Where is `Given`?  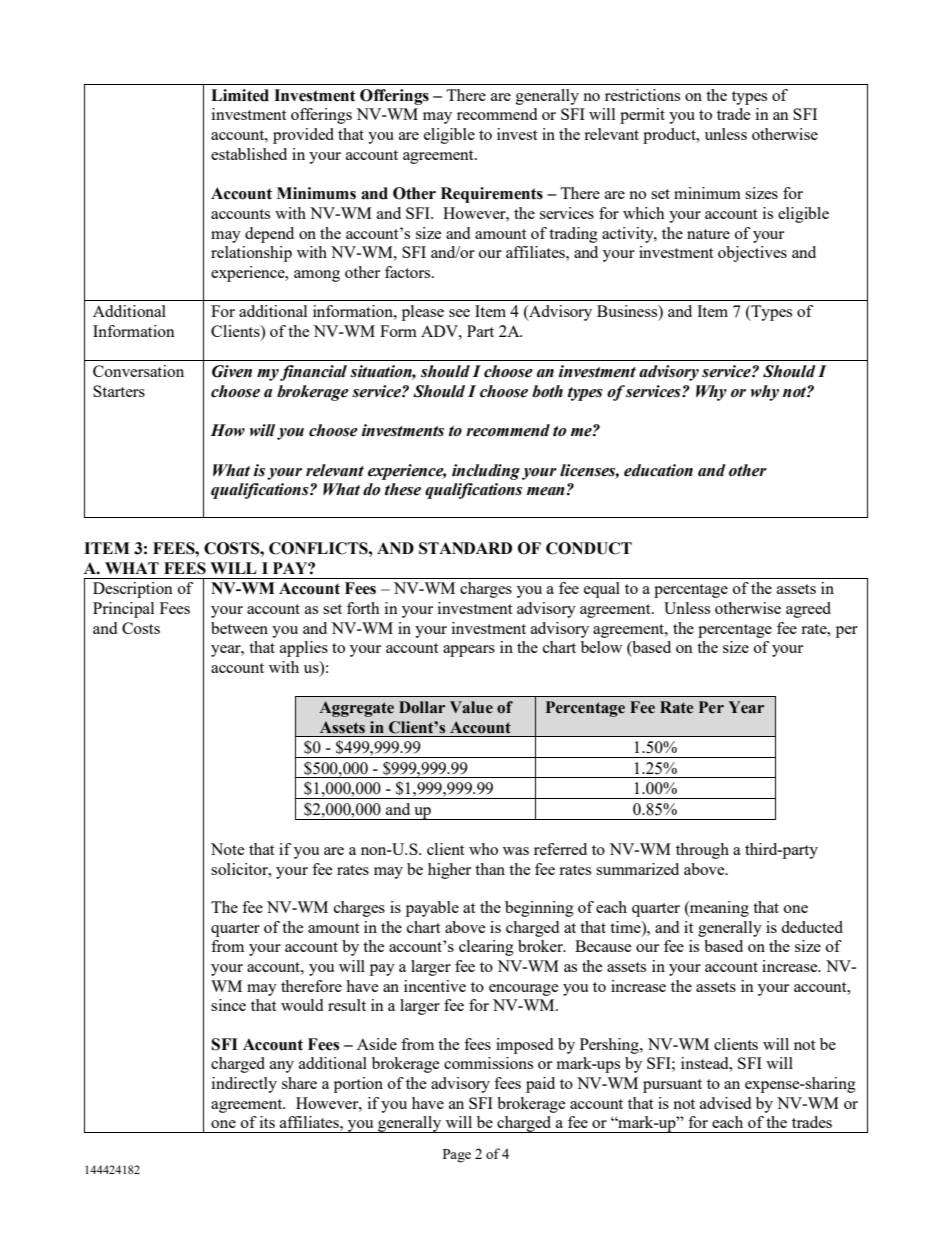 Given is located at coordinates (232, 371).
